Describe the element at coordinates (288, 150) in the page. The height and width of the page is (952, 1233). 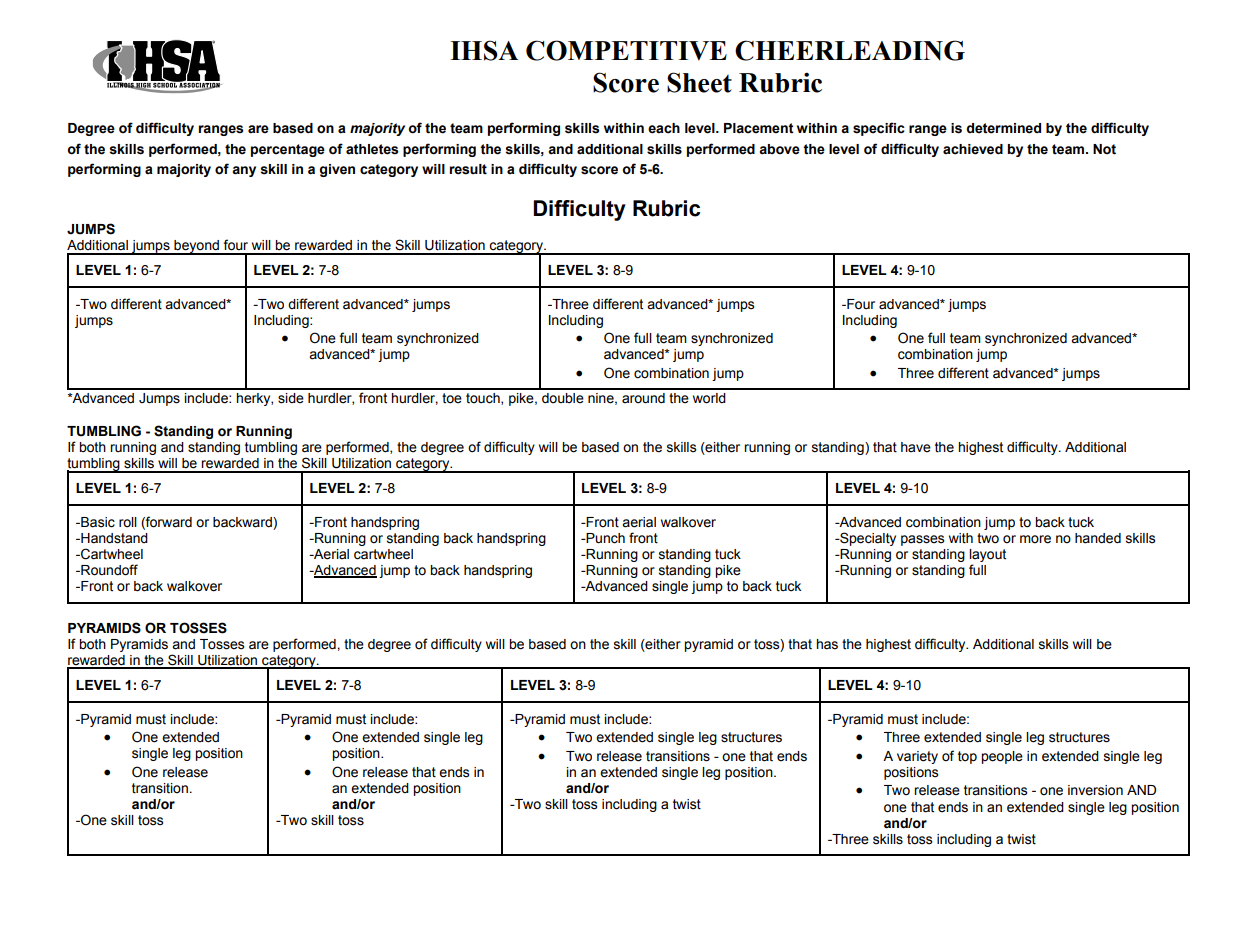
I see `percentage` at that location.
